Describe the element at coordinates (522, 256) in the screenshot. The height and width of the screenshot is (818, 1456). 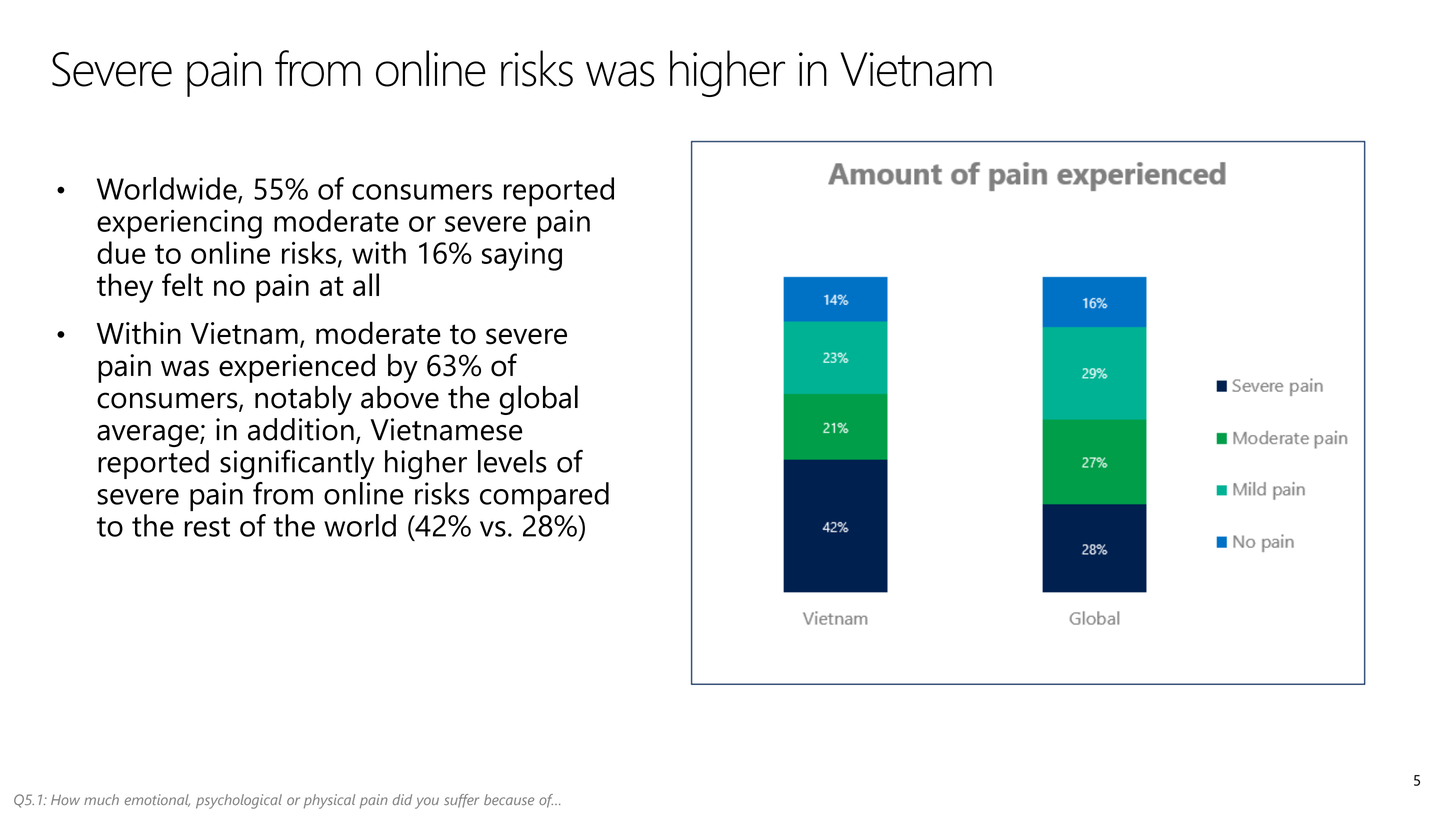
I see `saying` at that location.
